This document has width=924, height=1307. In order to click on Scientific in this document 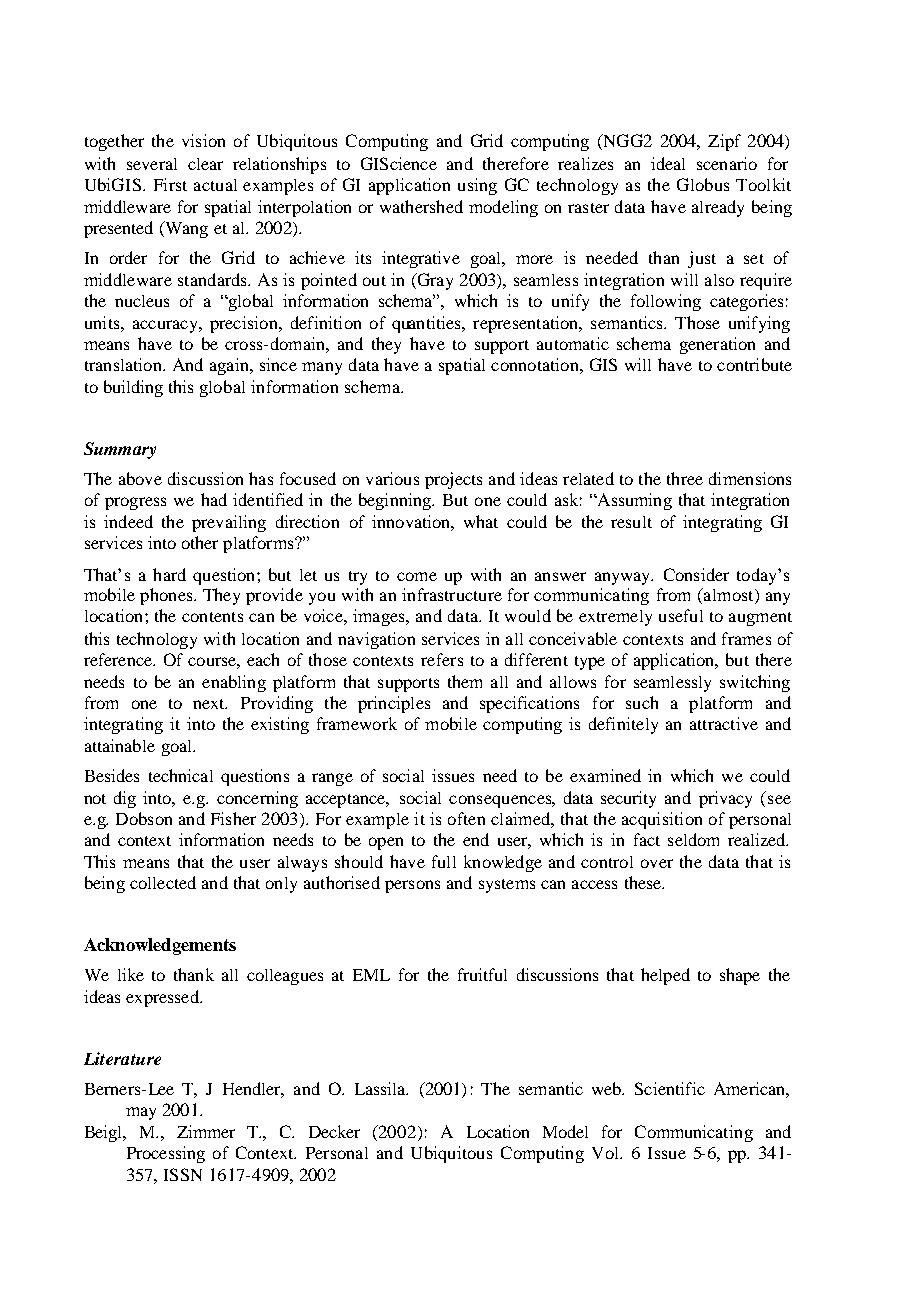, I will do `click(670, 1088)`.
